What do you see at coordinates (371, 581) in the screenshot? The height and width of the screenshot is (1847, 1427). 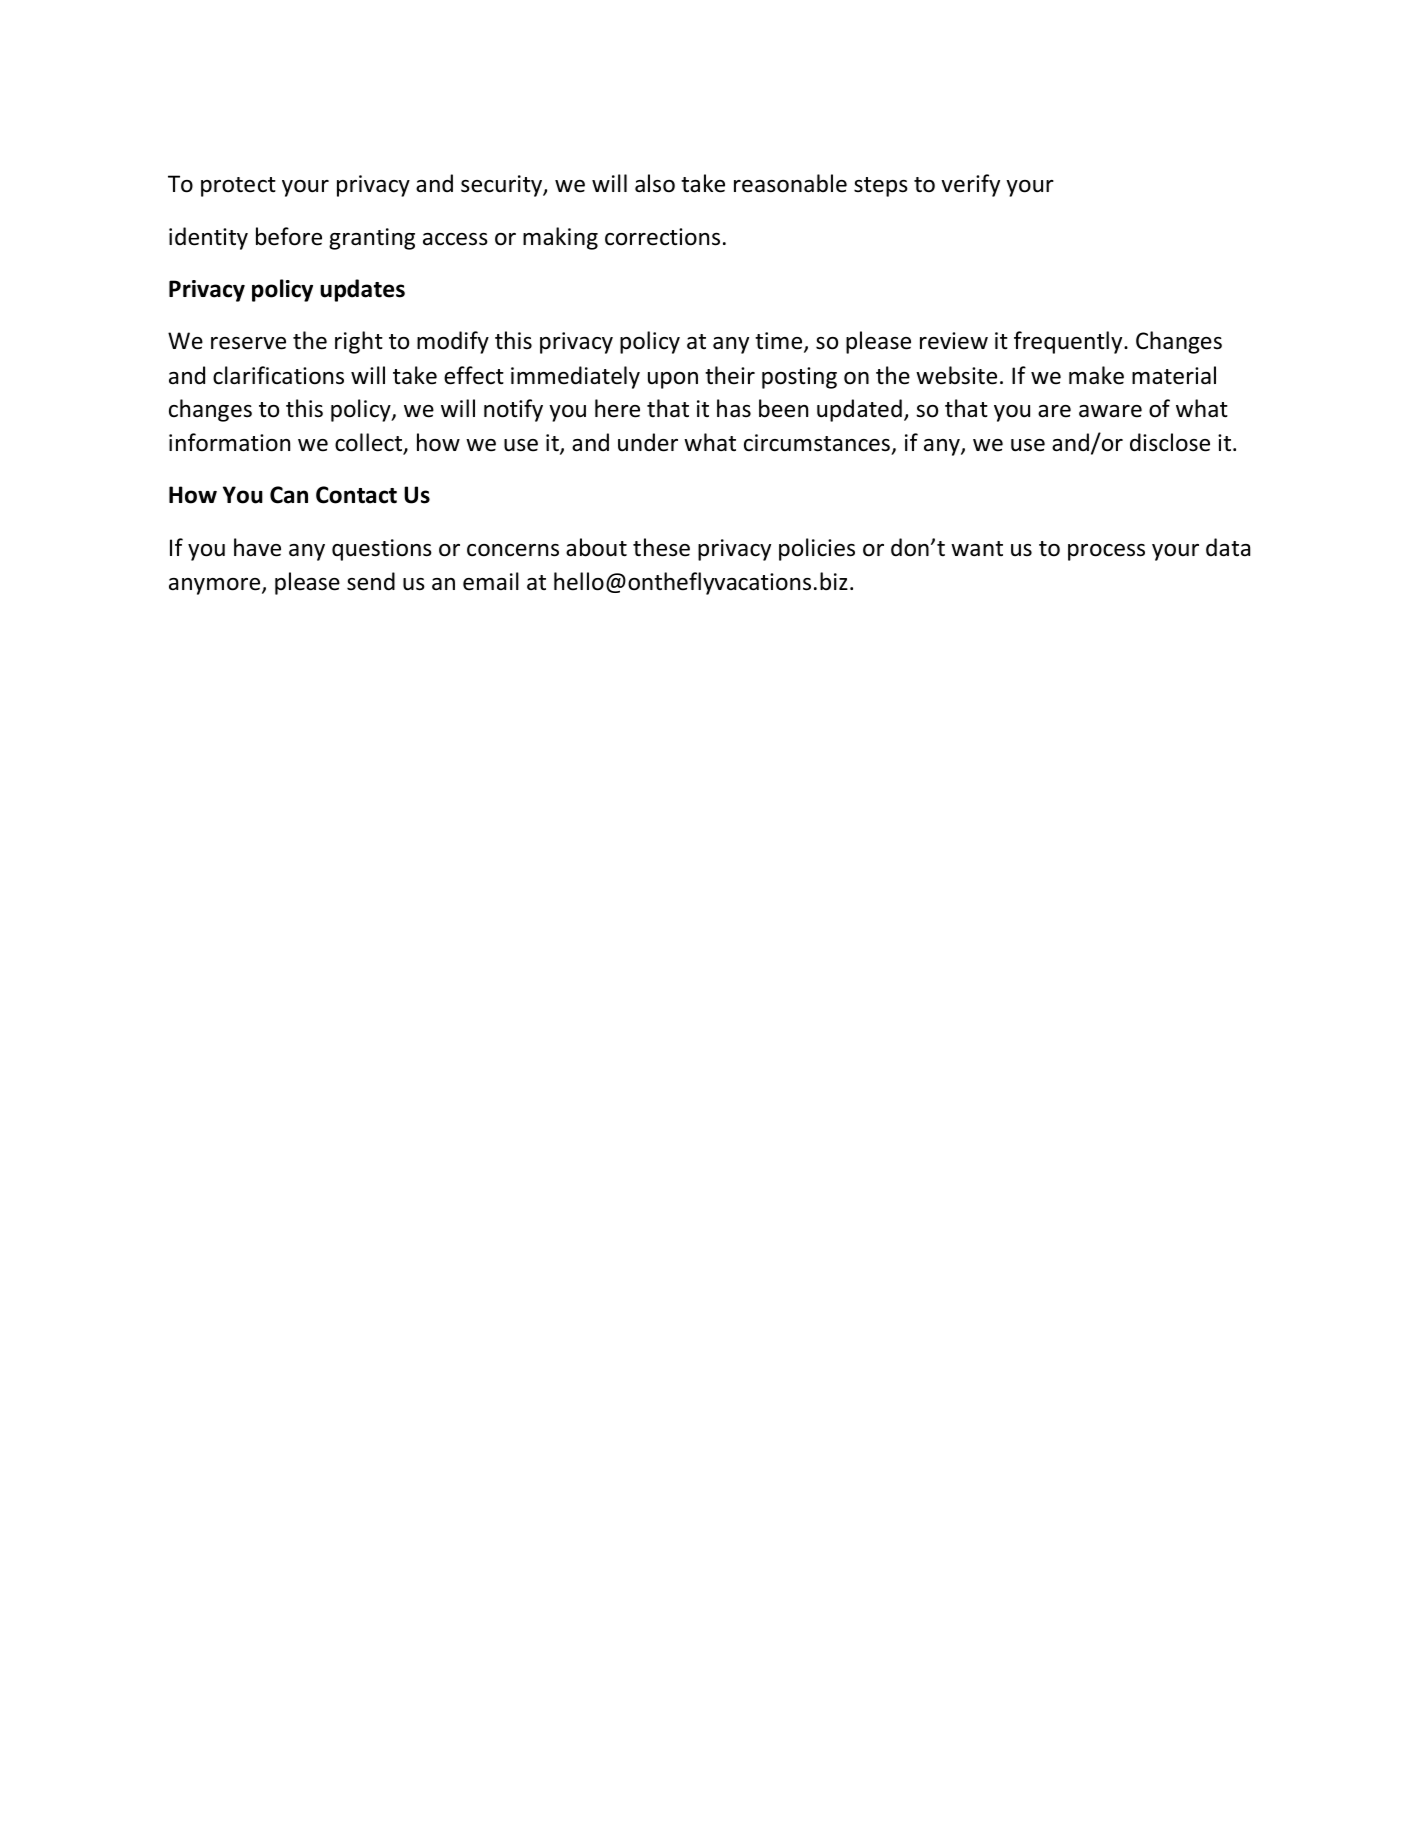 I see `send` at bounding box center [371, 581].
